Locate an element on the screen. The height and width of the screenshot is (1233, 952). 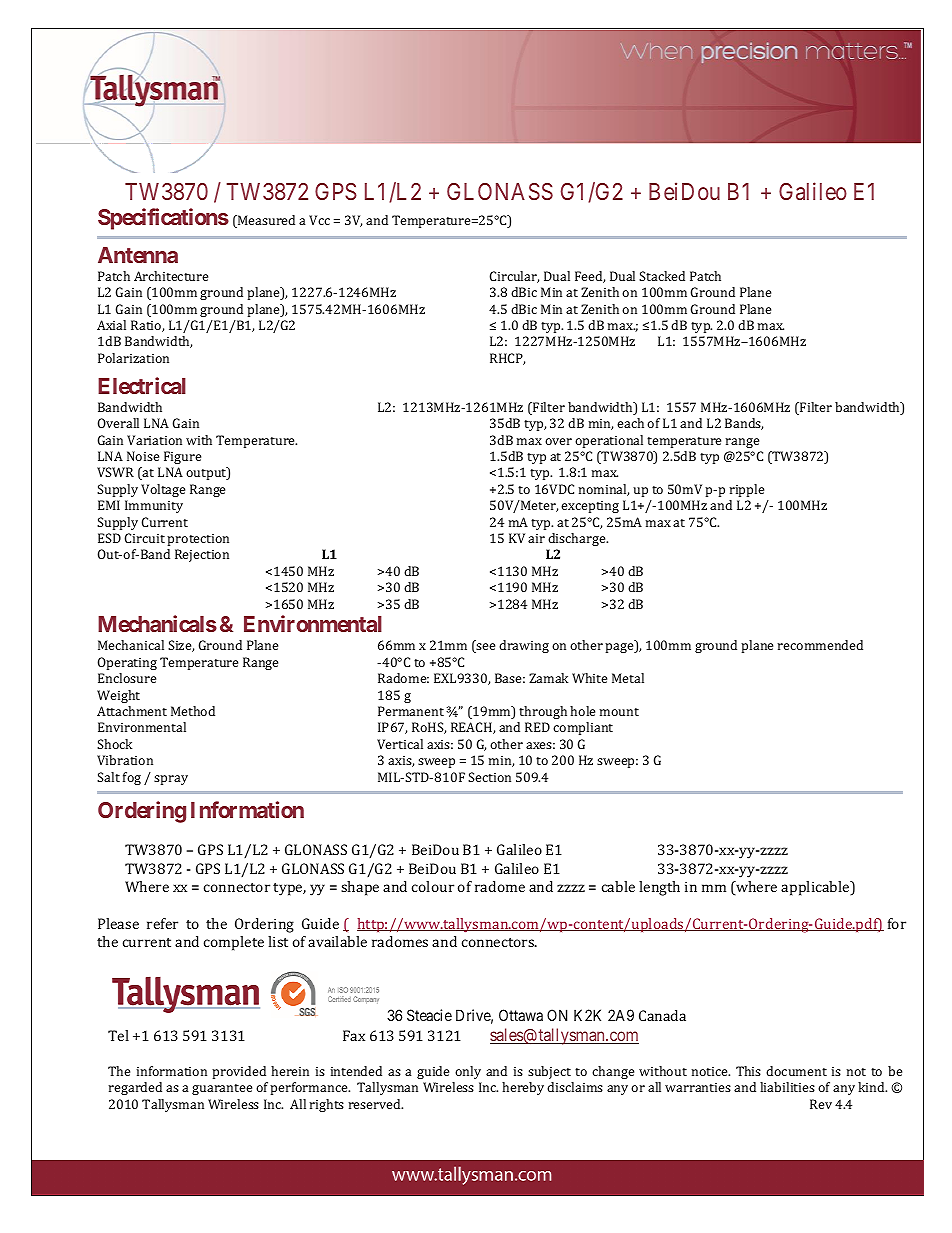
recommended is located at coordinates (820, 645).
